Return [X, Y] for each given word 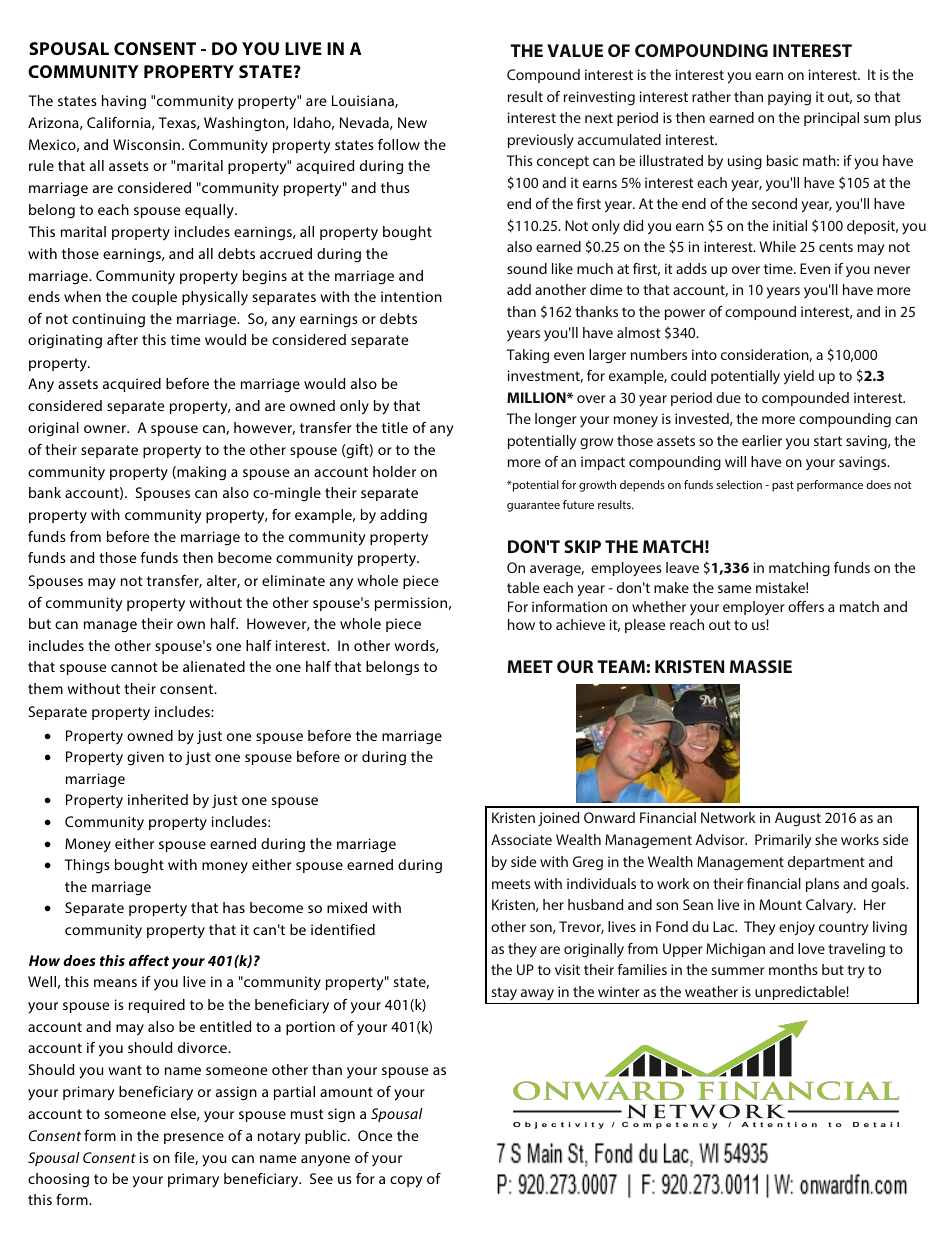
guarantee [533, 506]
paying [789, 98]
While [777, 246]
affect [149, 960]
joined [558, 819]
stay [504, 995]
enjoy [797, 928]
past [783, 486]
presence [194, 1138]
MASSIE [761, 666]
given [145, 758]
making [200, 473]
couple [154, 298]
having [124, 102]
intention [411, 296]
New [412, 122]
